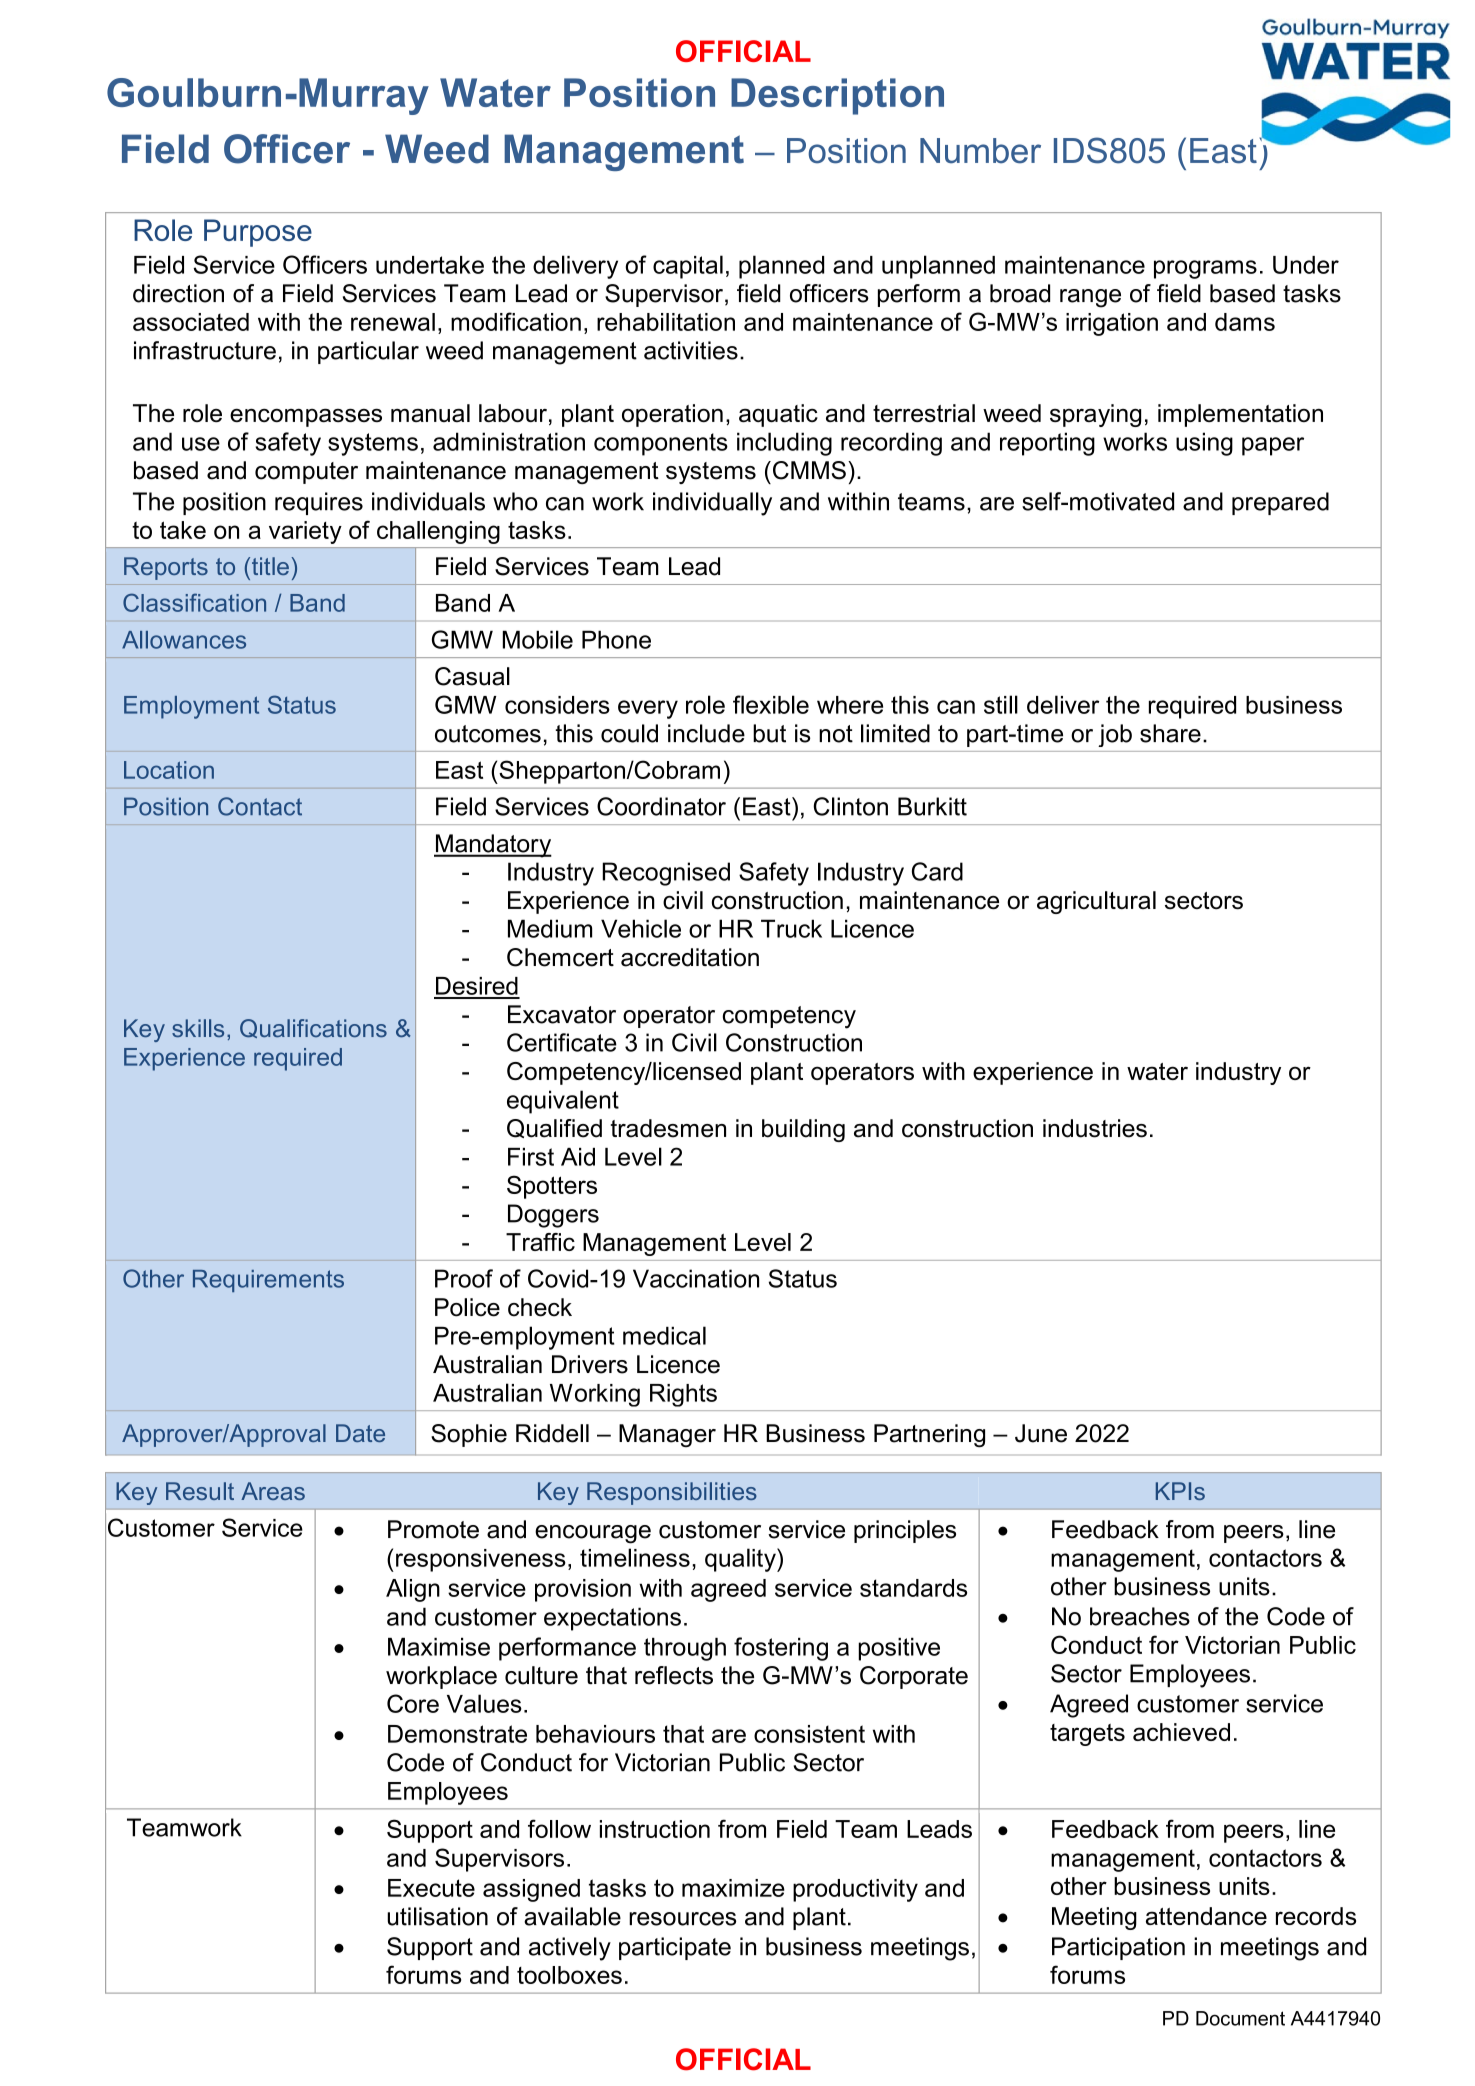  Describe the element at coordinates (1170, 733) in the screenshot. I see `share` at that location.
